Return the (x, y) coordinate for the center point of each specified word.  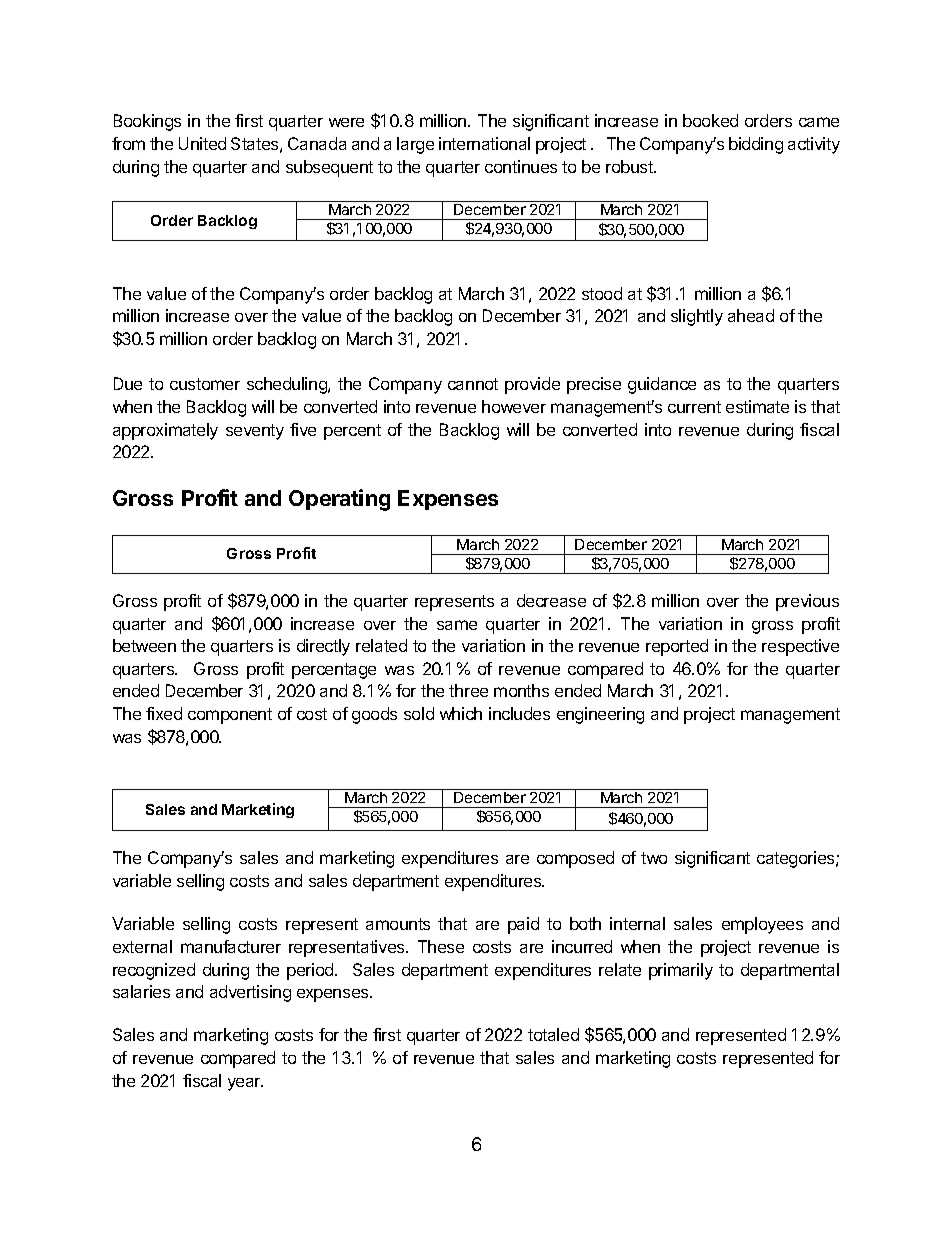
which (461, 713)
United (202, 143)
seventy (255, 432)
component (230, 716)
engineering (600, 715)
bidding (756, 145)
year (245, 1084)
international (484, 143)
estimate (757, 406)
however (514, 406)
